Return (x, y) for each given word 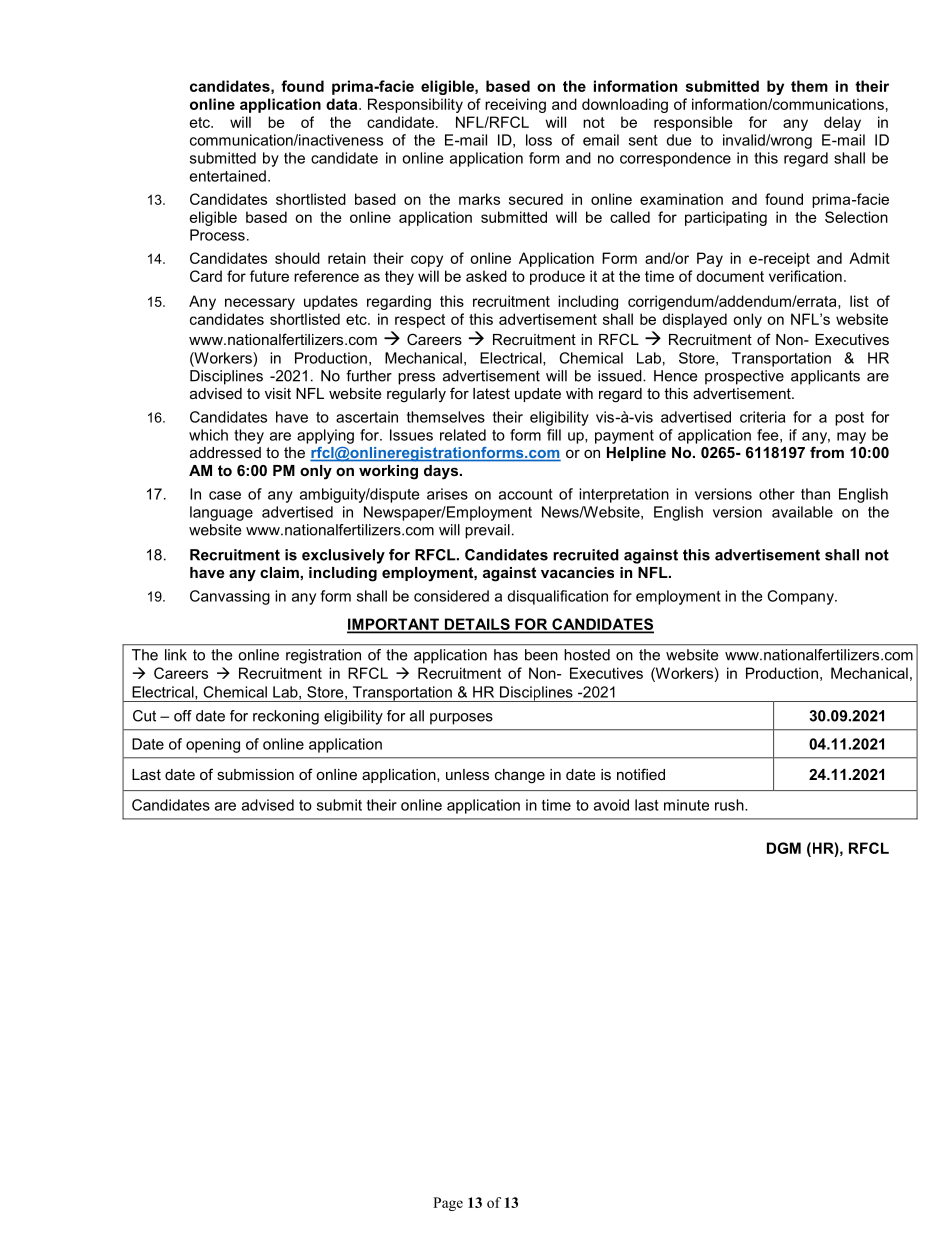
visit (278, 393)
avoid (611, 805)
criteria (762, 417)
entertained (228, 176)
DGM (784, 848)
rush (730, 805)
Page (448, 1204)
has (506, 655)
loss (539, 140)
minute (686, 805)
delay (842, 123)
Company (801, 597)
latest (491, 393)
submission (255, 774)
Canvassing (230, 597)
